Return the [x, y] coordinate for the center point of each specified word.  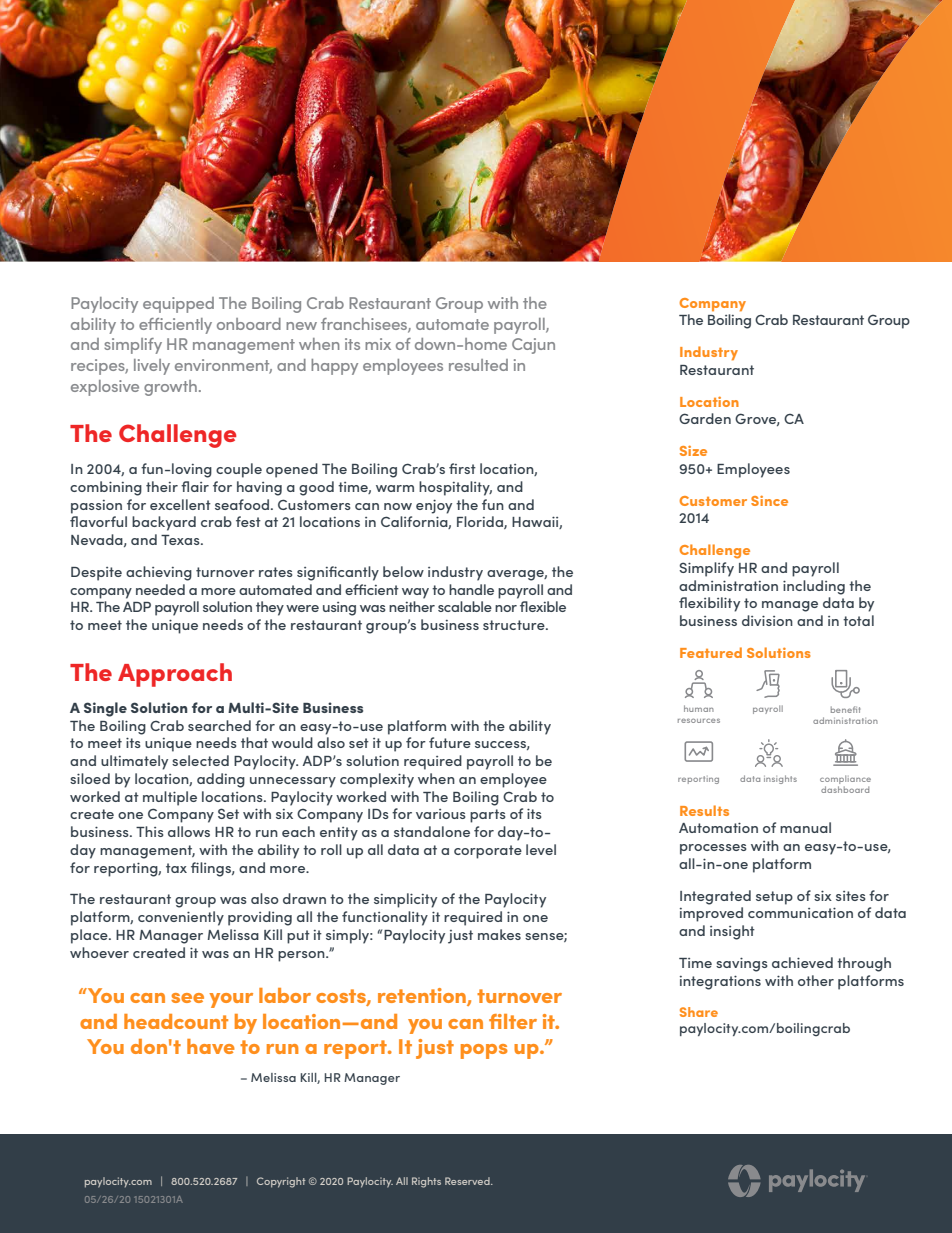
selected [200, 760]
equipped [178, 305]
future [450, 742]
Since [769, 501]
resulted [478, 365]
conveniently [181, 918]
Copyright [281, 1182]
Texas [181, 540]
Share [699, 1012]
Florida [481, 522]
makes [499, 934]
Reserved [468, 1181]
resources [699, 720]
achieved [802, 962]
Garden [705, 418]
